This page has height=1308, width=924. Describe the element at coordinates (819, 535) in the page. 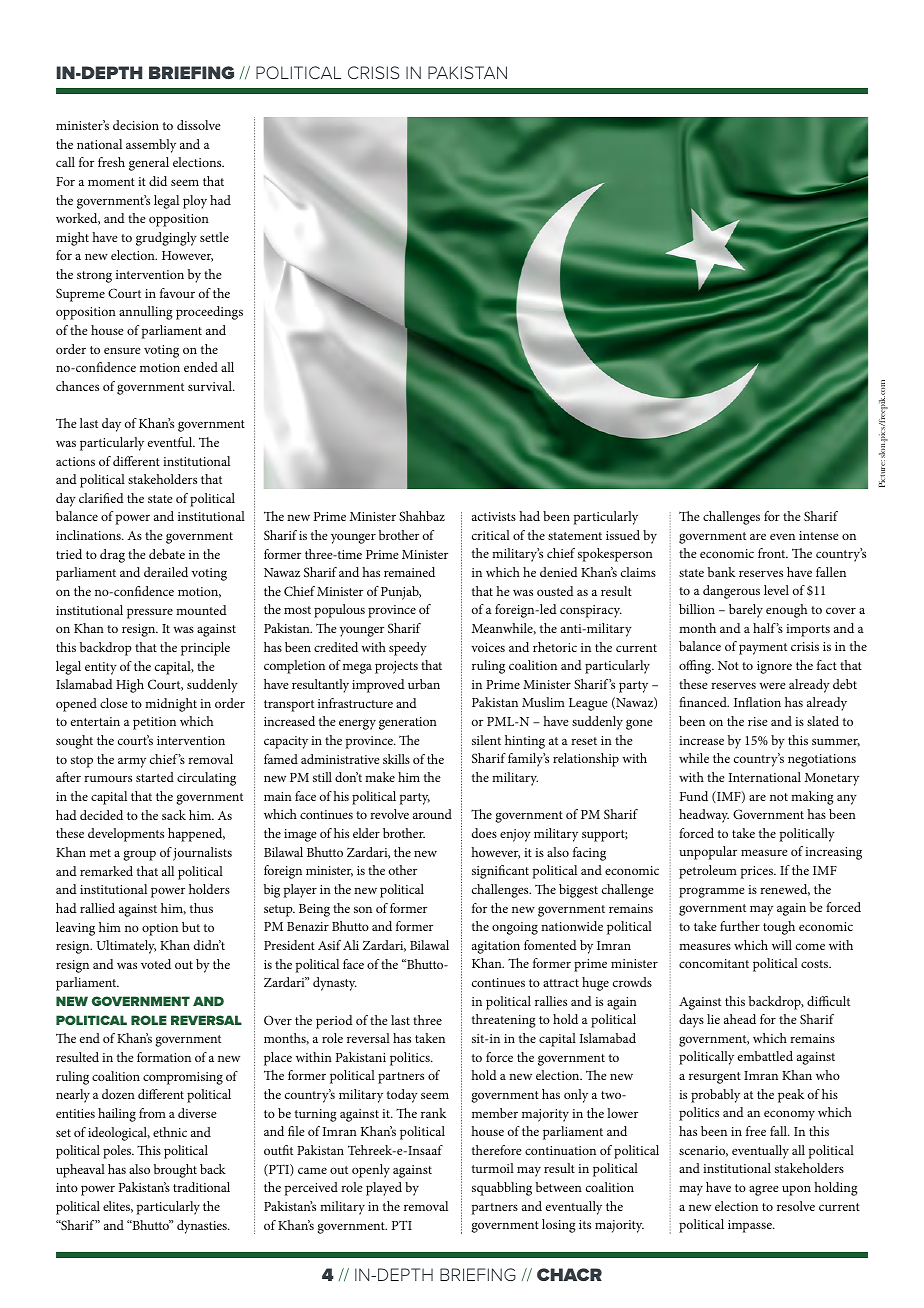

I see `intense` at that location.
